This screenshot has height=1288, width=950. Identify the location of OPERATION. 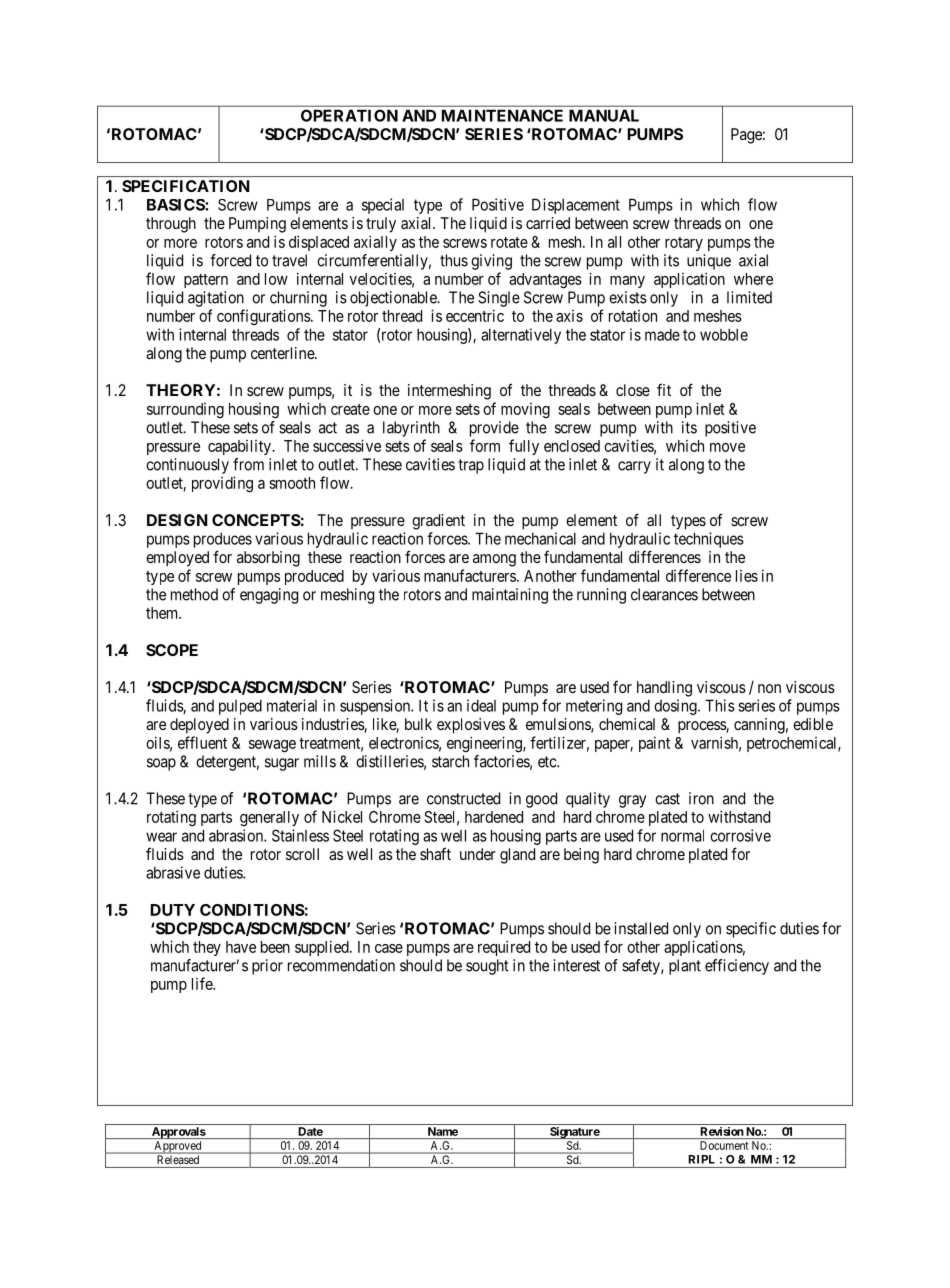
(349, 115).
